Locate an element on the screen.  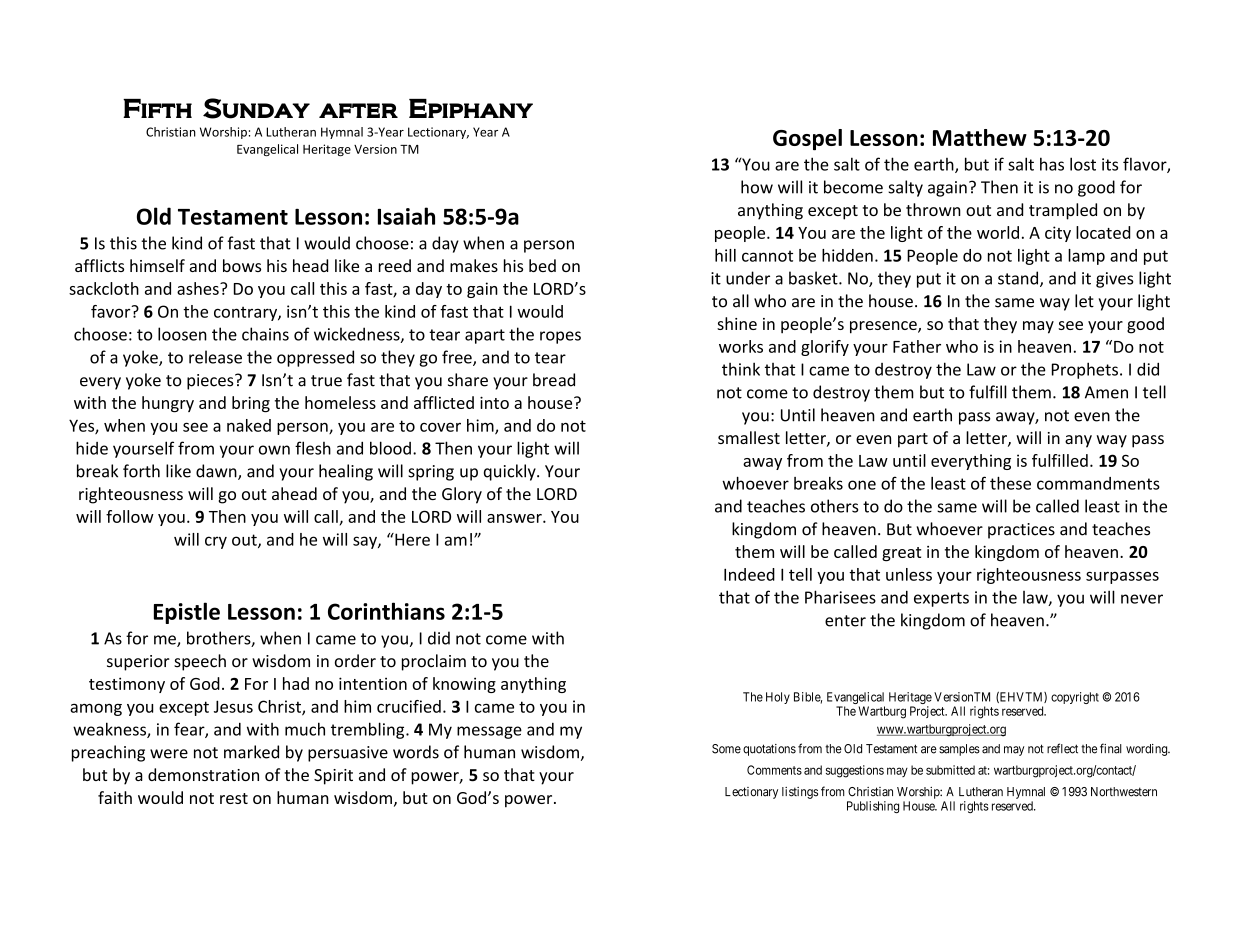
cry is located at coordinates (216, 542).
